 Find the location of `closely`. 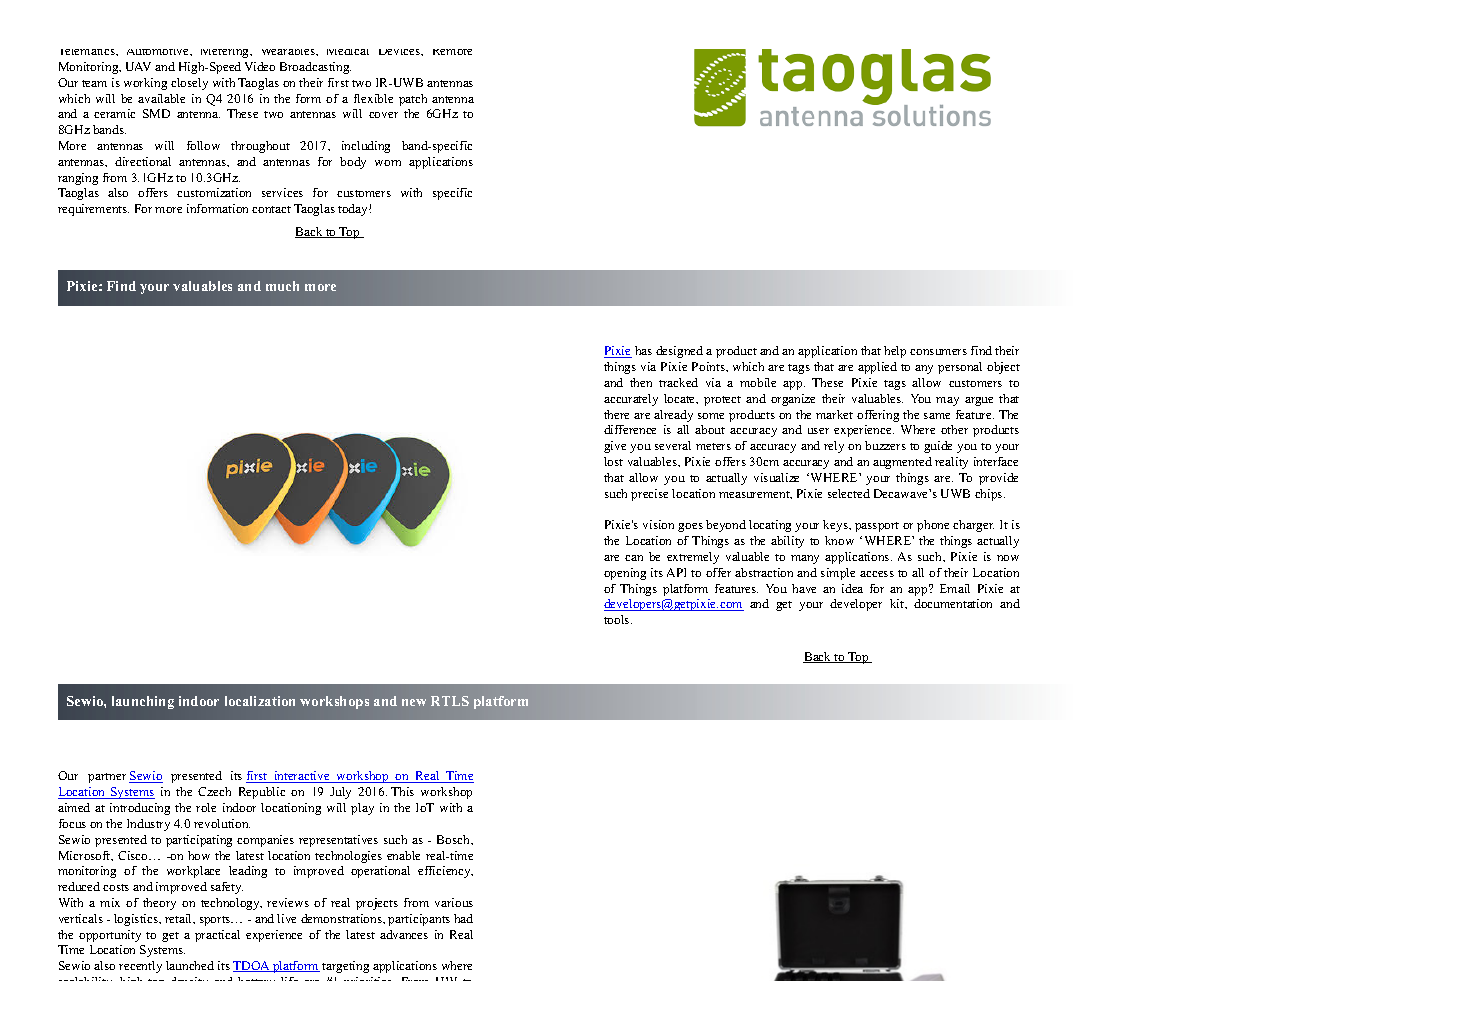

closely is located at coordinates (189, 84).
